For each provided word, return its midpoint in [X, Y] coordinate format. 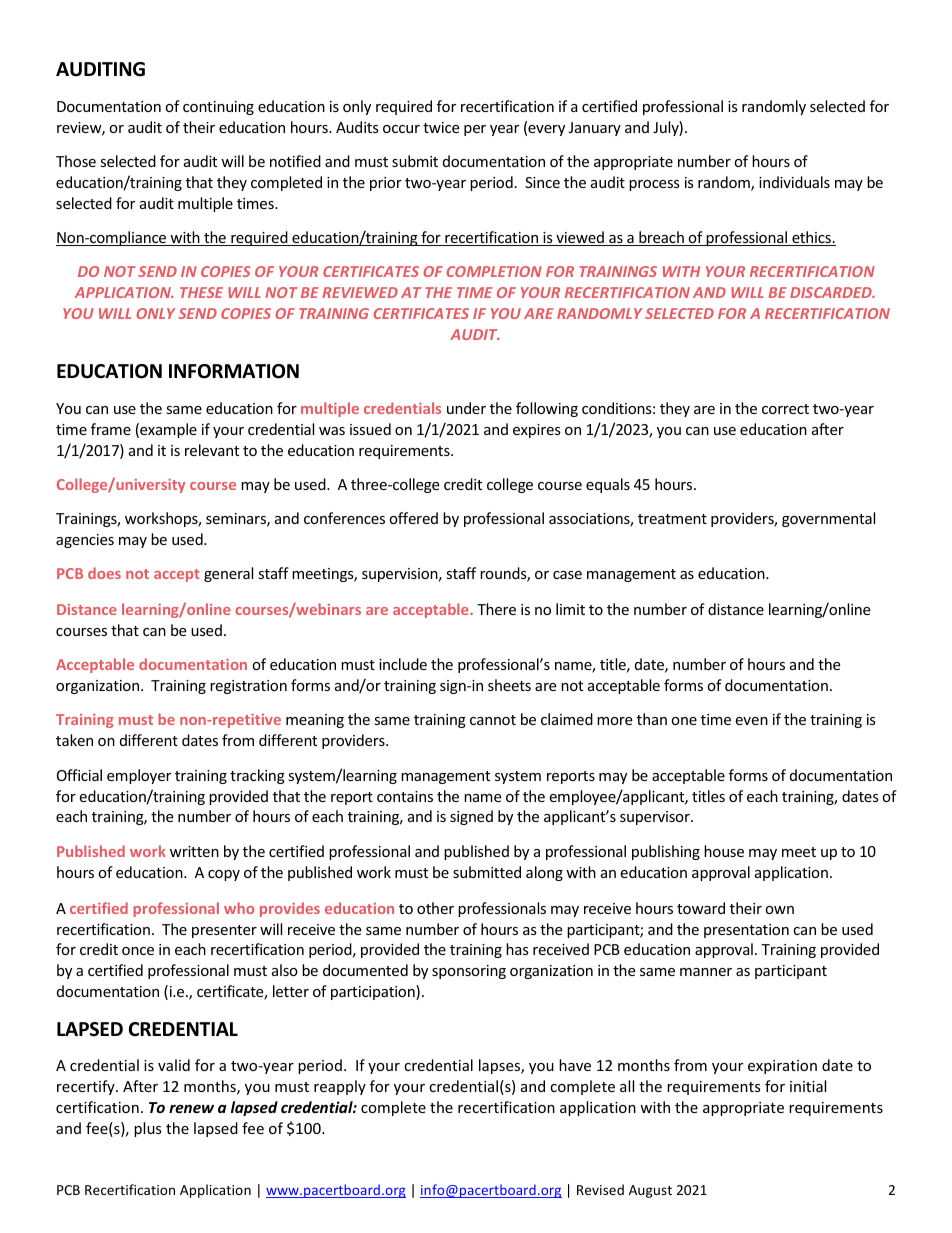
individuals [794, 182]
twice [441, 127]
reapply [340, 1087]
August [650, 1191]
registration [248, 687]
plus [148, 1129]
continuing [218, 108]
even [751, 721]
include [403, 664]
